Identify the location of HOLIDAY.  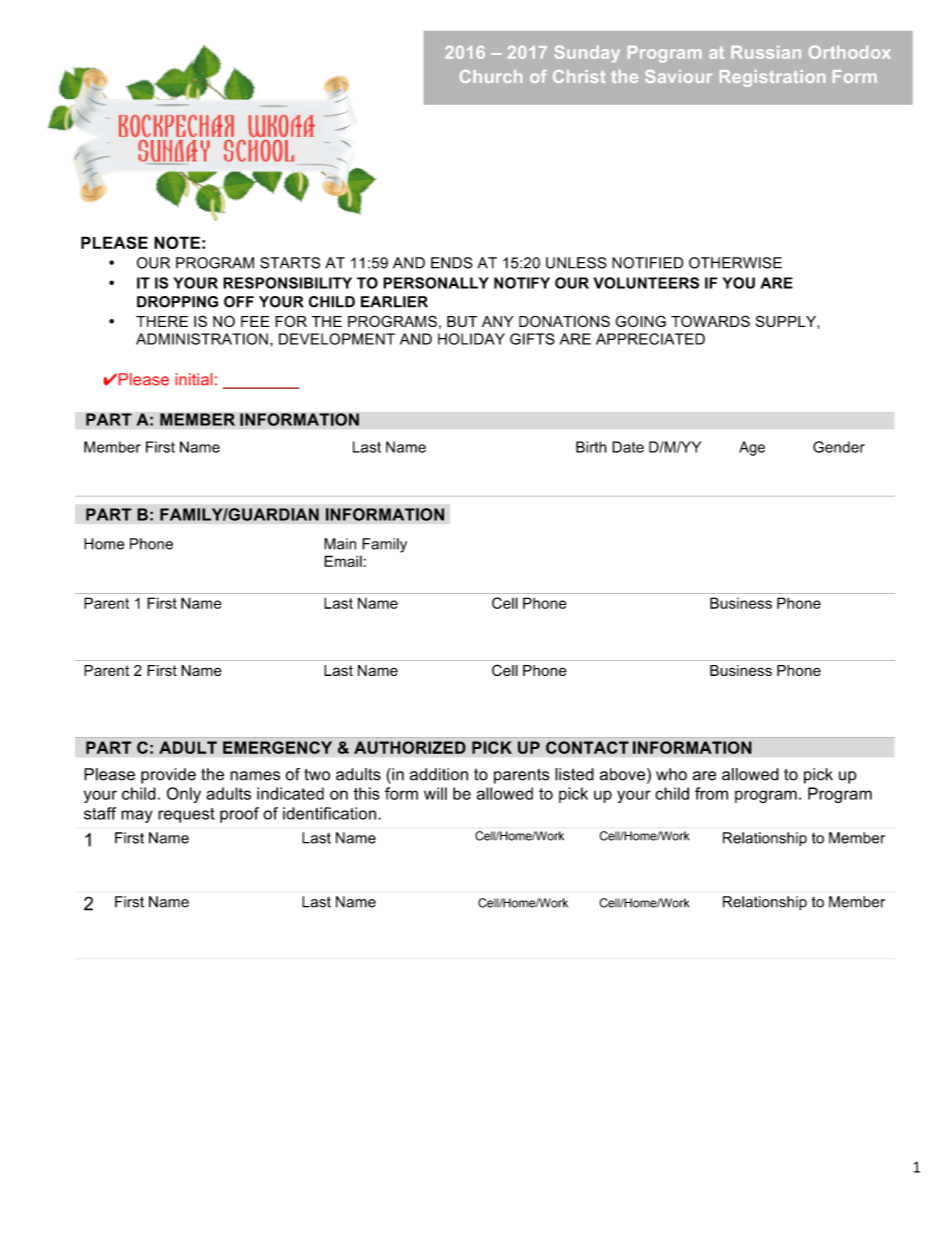
(471, 339).
